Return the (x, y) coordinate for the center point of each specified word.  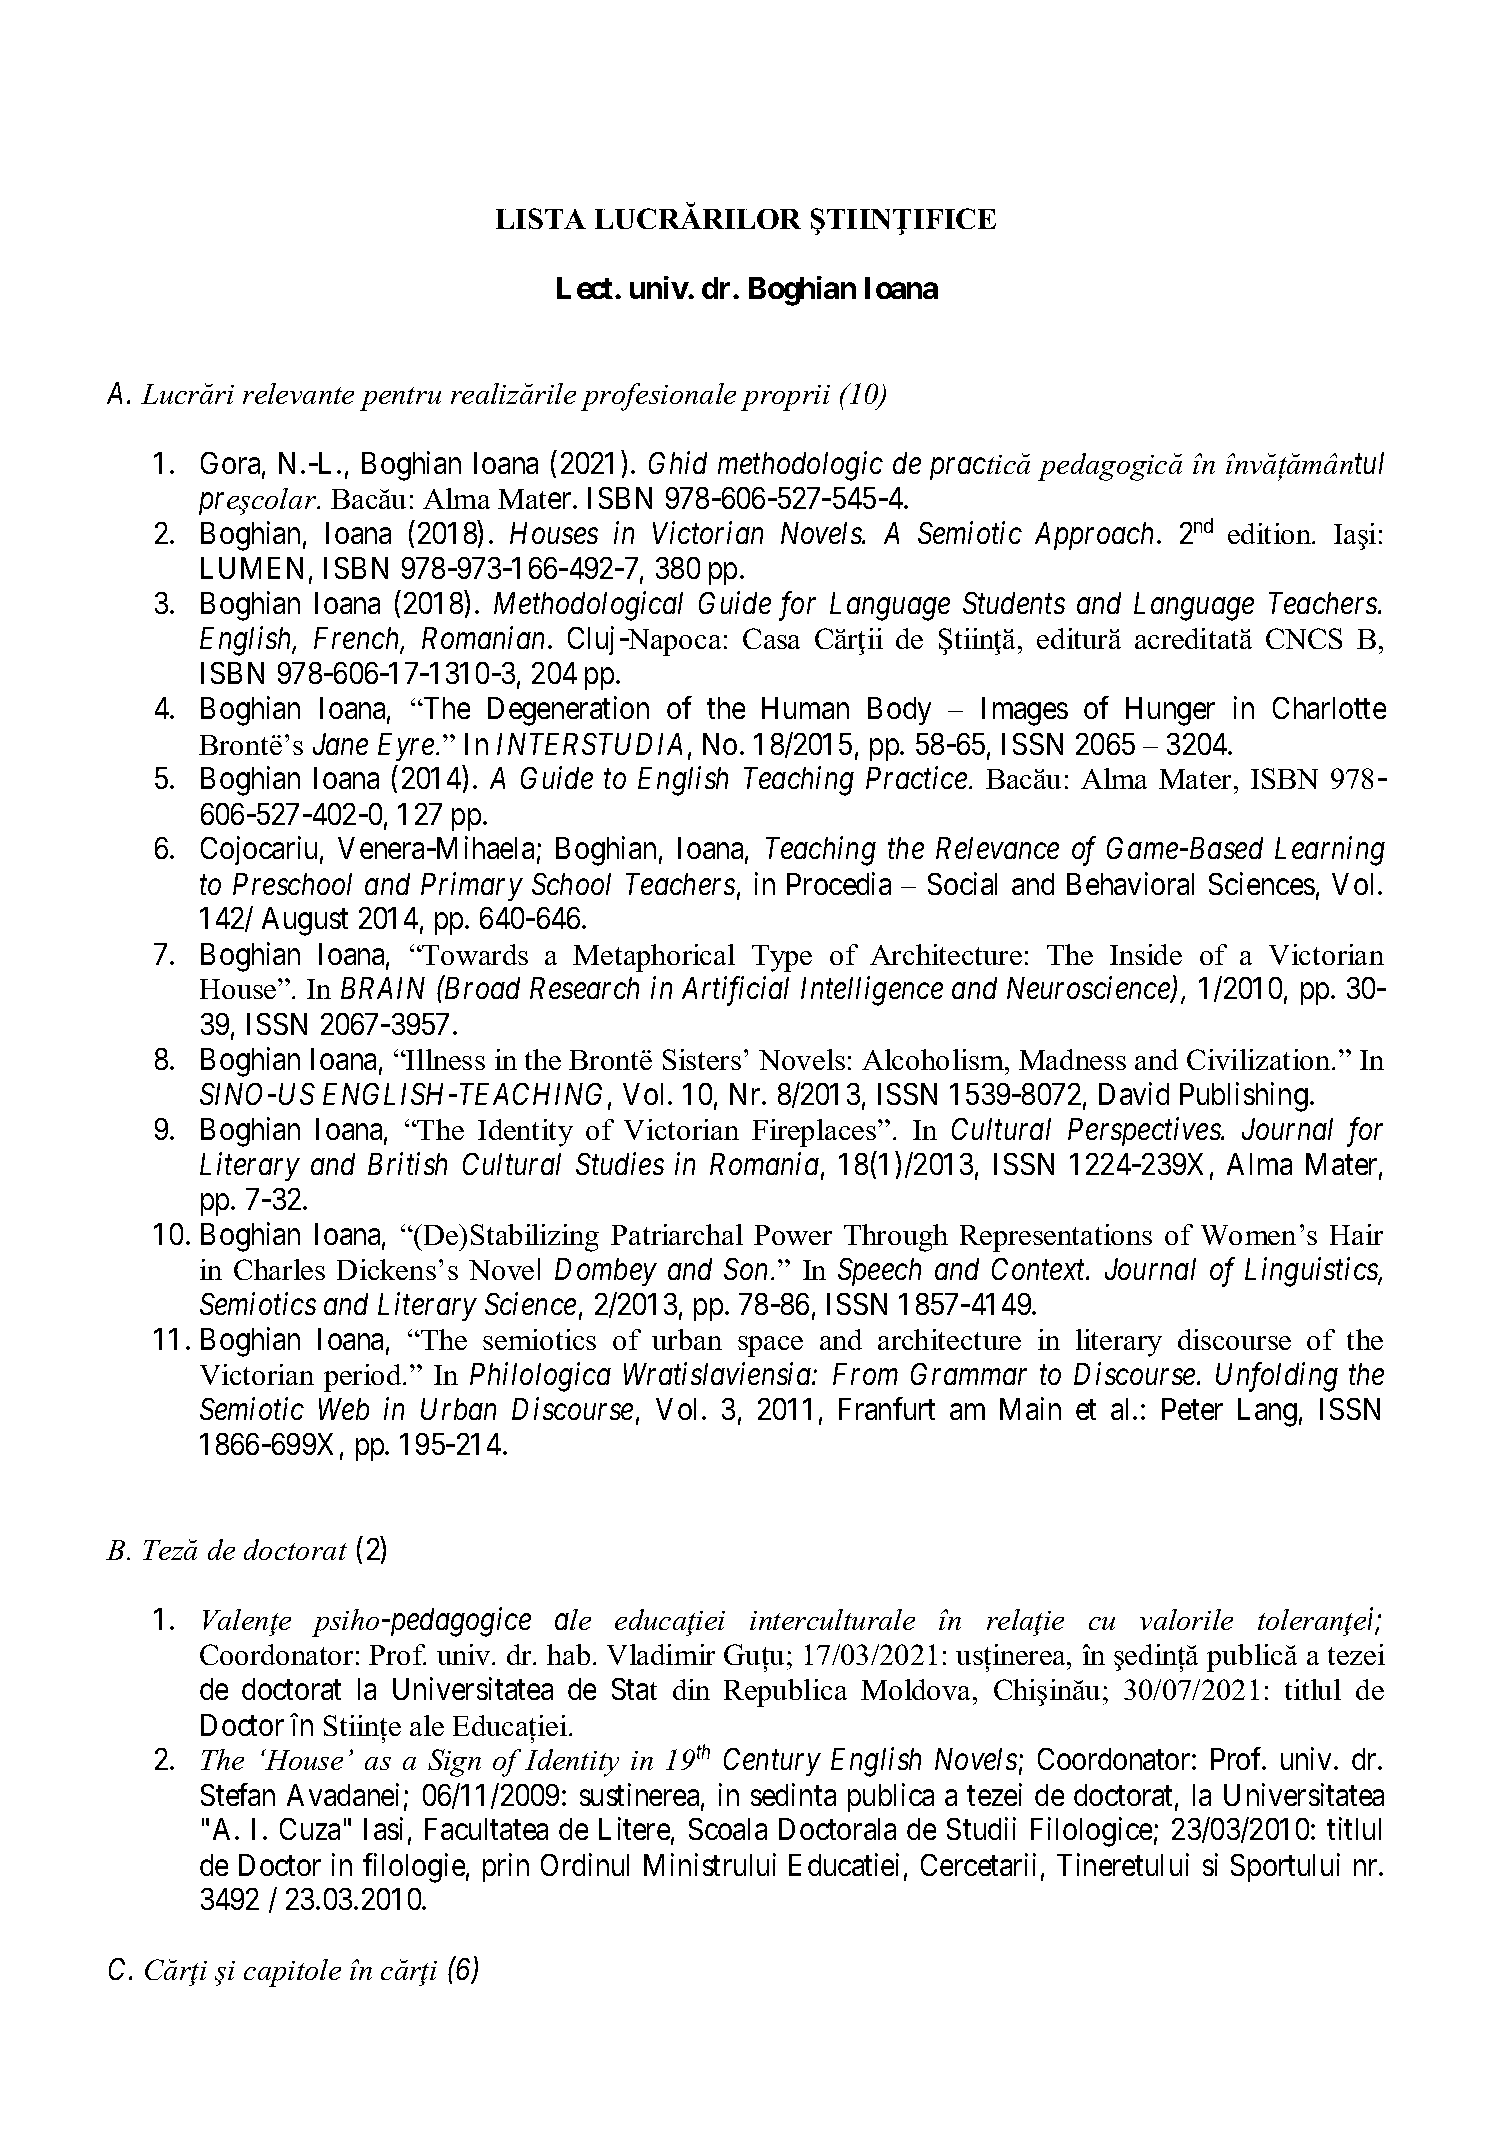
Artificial (735, 991)
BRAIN (383, 988)
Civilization (1260, 1059)
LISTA (541, 218)
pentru (400, 399)
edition (1271, 533)
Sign (454, 1763)
